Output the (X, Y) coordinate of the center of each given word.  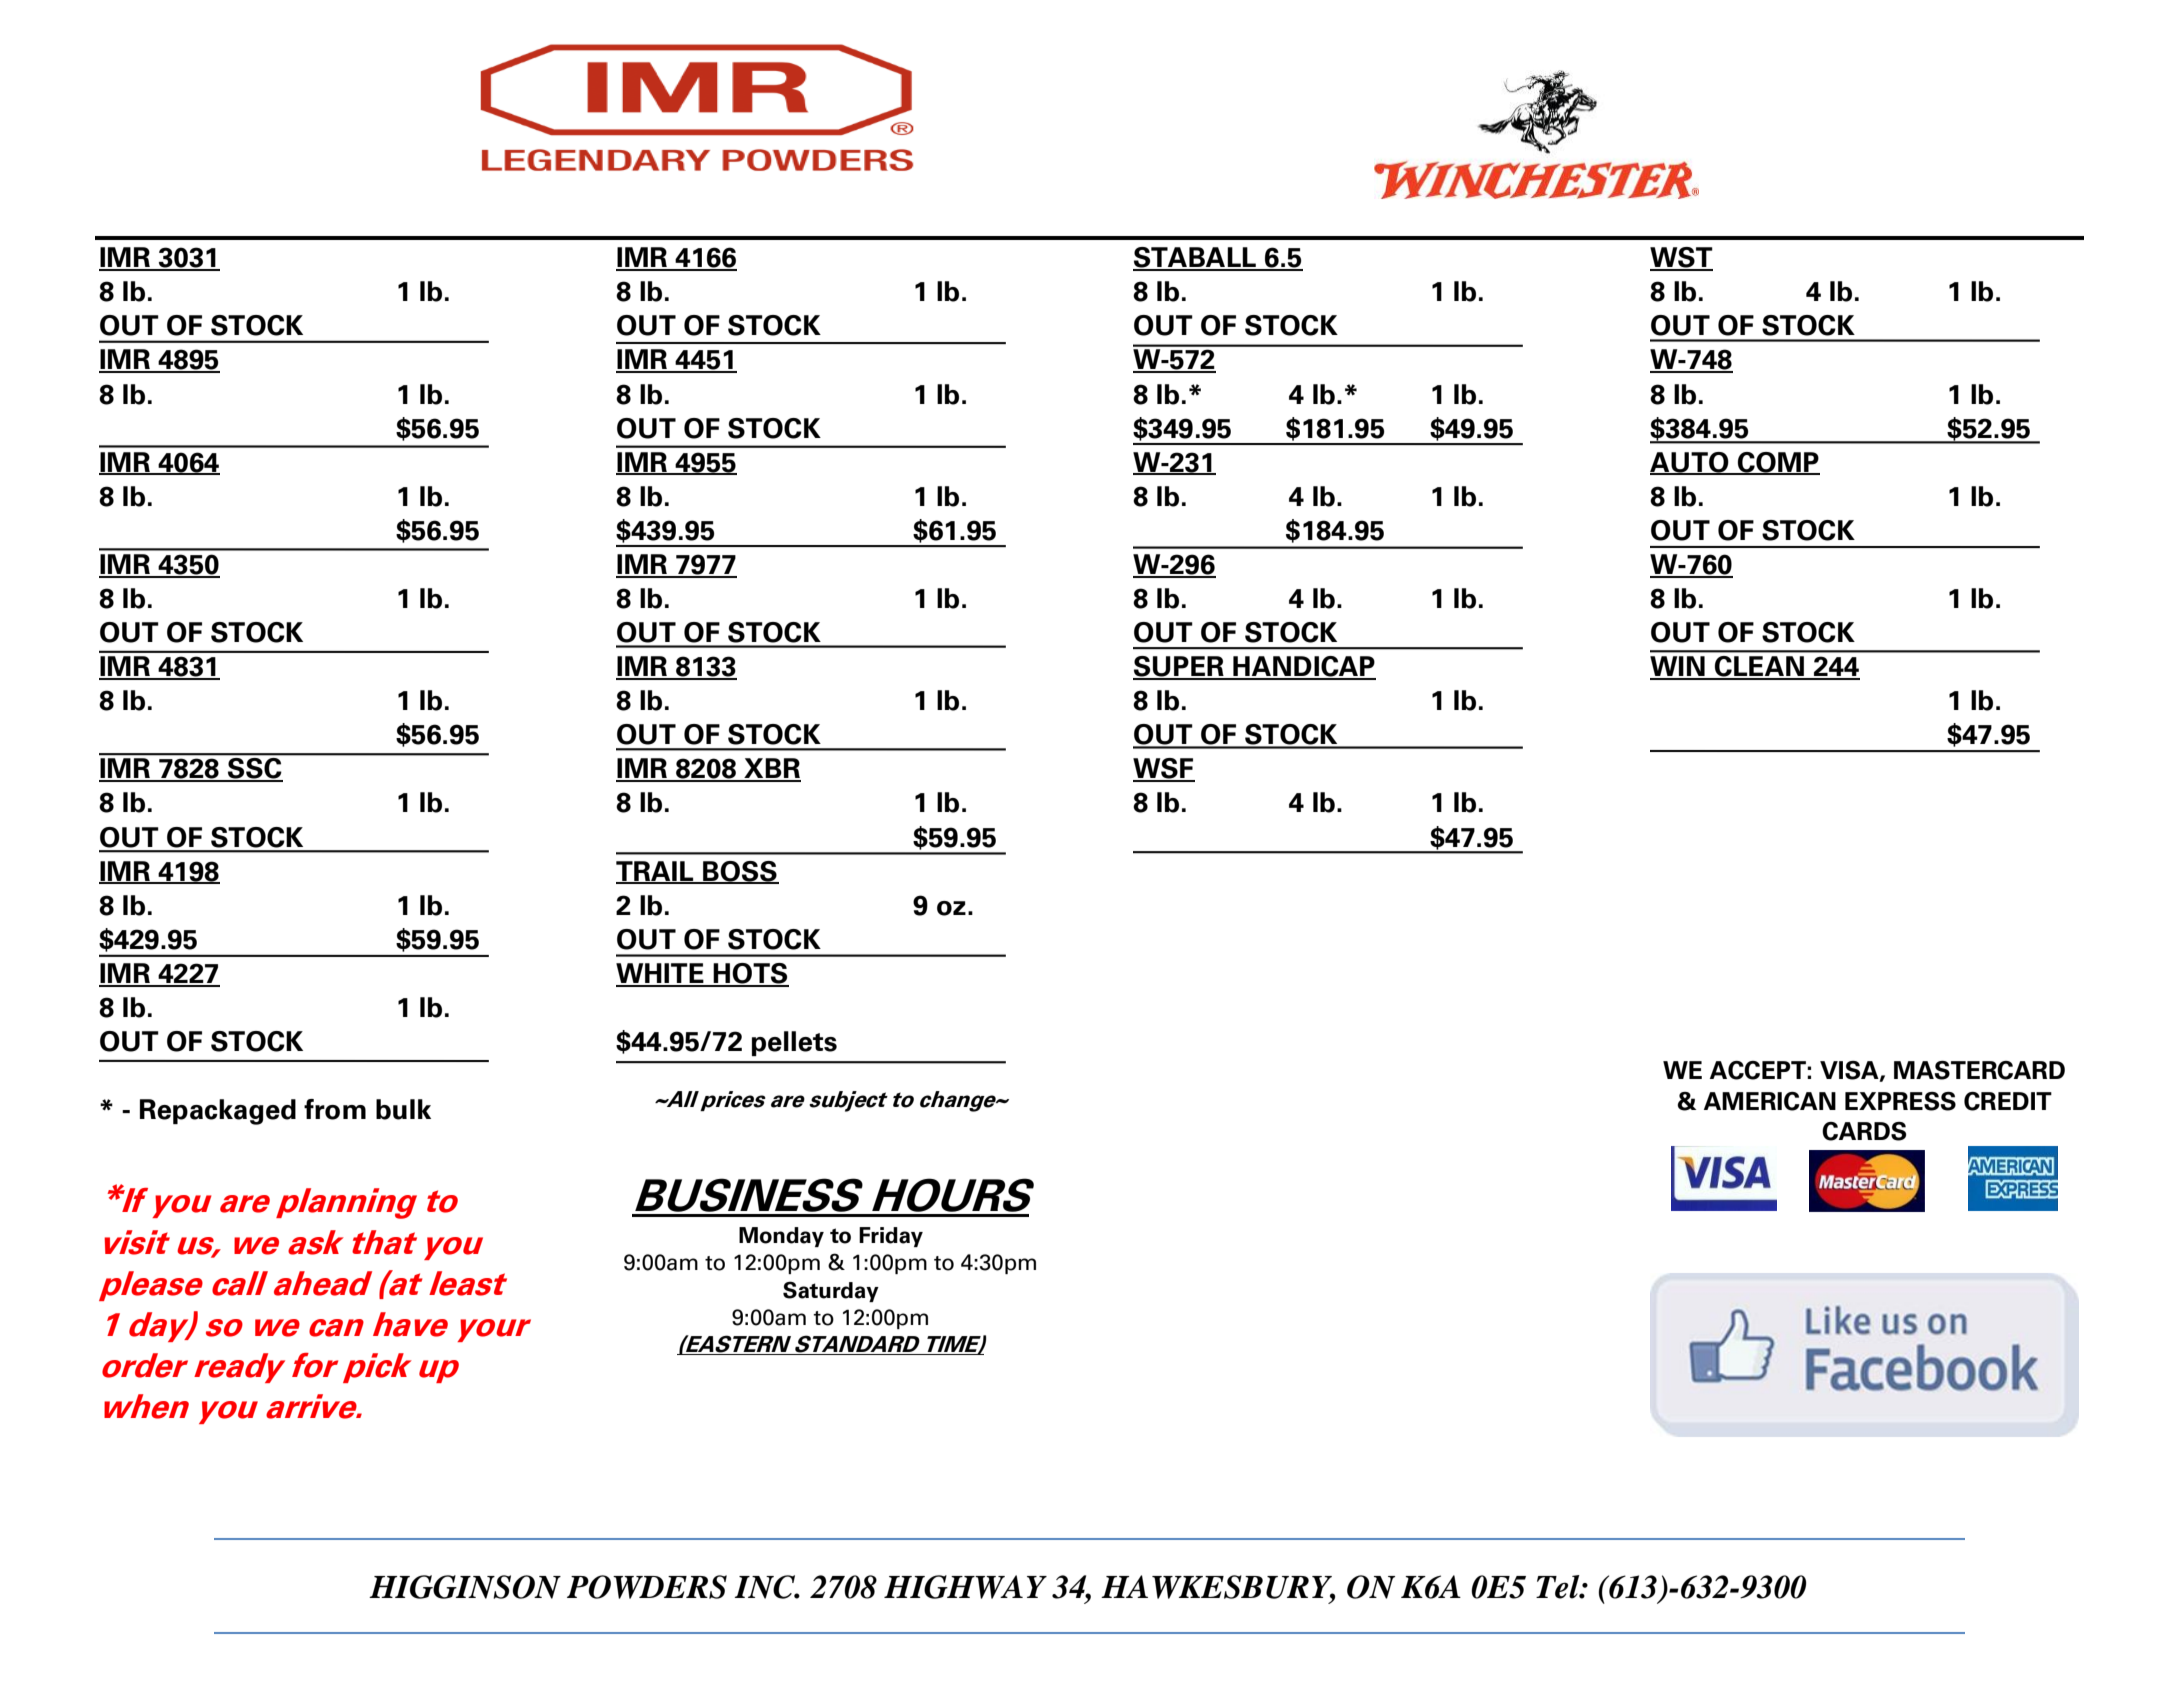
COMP (1778, 463)
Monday (781, 1237)
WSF (1164, 769)
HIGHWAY (965, 1587)
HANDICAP (1303, 667)
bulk (403, 1109)
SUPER (1179, 667)
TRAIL (656, 872)
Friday (891, 1237)
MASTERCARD (1979, 1070)
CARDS (1864, 1131)
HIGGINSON (465, 1587)
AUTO (1690, 463)
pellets (794, 1043)
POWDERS (647, 1587)
